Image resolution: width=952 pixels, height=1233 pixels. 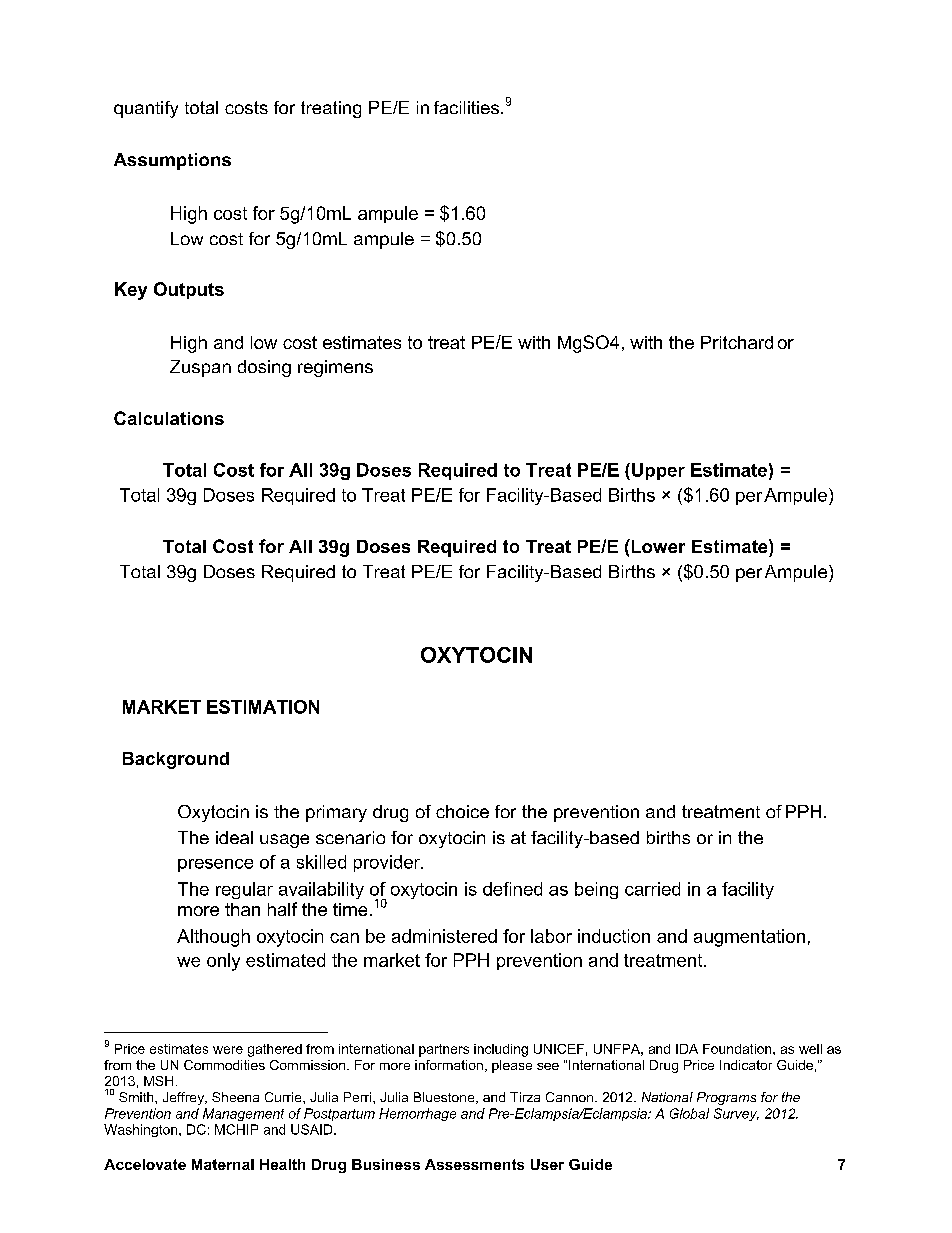 What do you see at coordinates (172, 161) in the document?
I see `Assumptions` at bounding box center [172, 161].
